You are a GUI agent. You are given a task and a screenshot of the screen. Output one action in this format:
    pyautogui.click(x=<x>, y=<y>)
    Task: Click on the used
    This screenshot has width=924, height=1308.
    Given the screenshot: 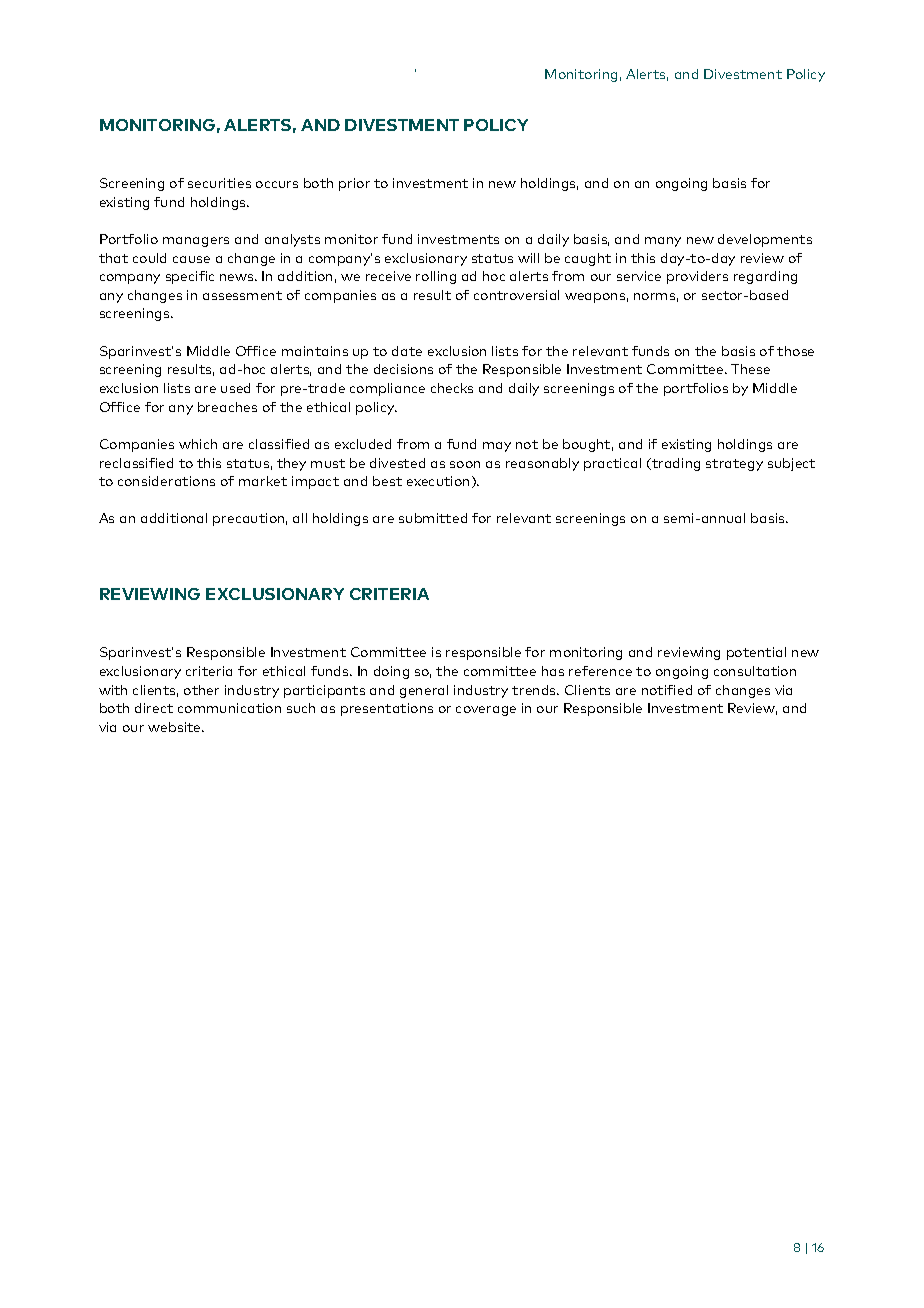 What is the action you would take?
    pyautogui.click(x=235, y=388)
